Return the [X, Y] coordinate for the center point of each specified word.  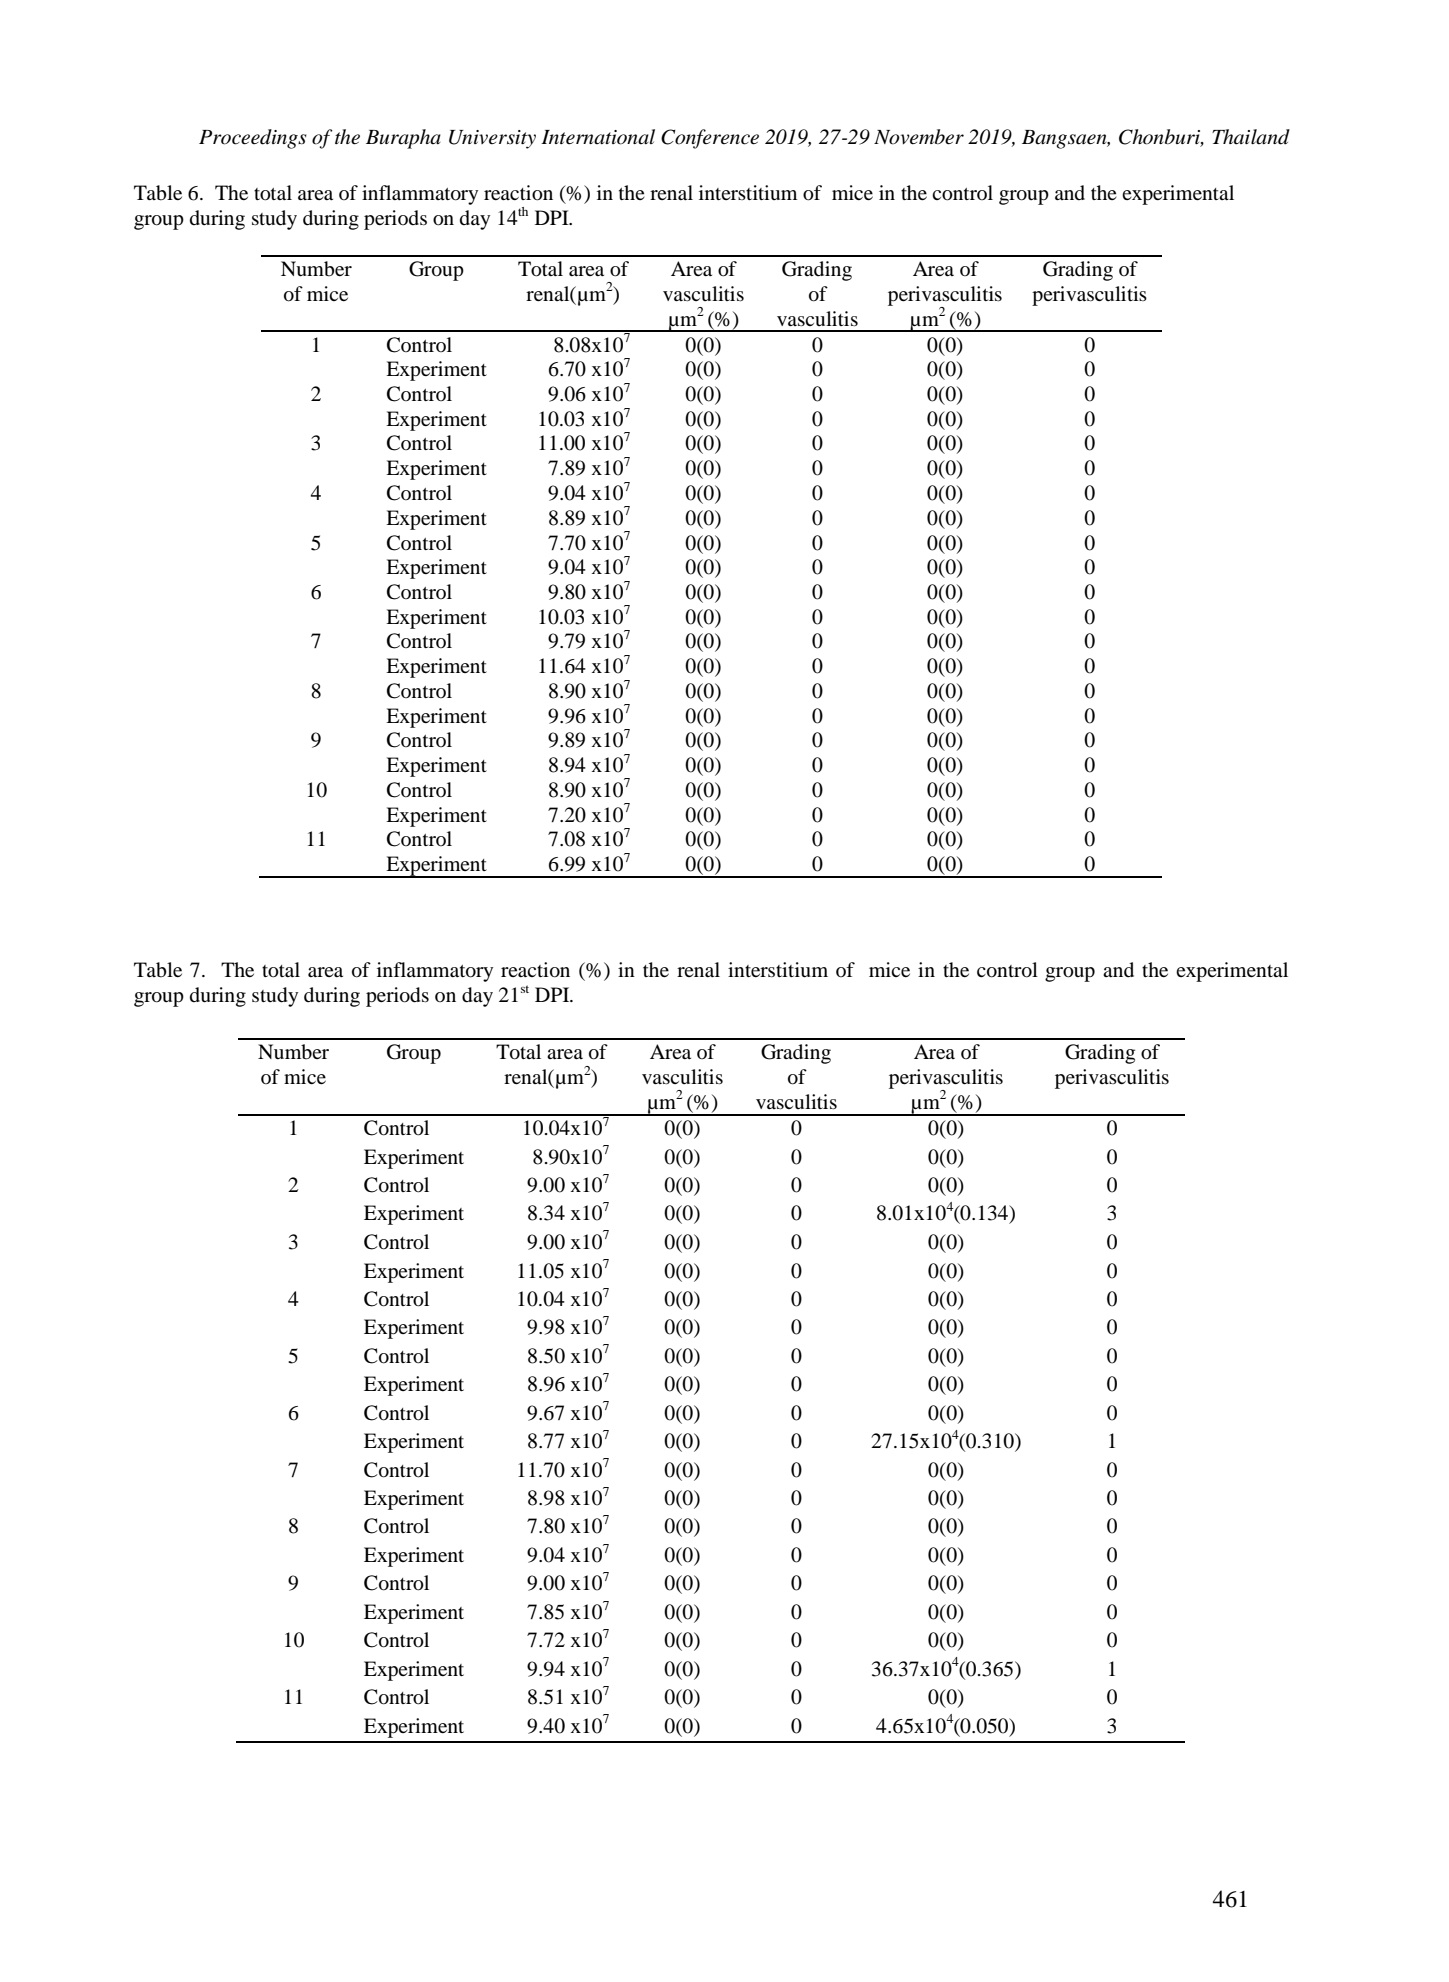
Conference [710, 139]
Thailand [1251, 137]
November [919, 137]
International [598, 137]
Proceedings [253, 139]
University [492, 139]
